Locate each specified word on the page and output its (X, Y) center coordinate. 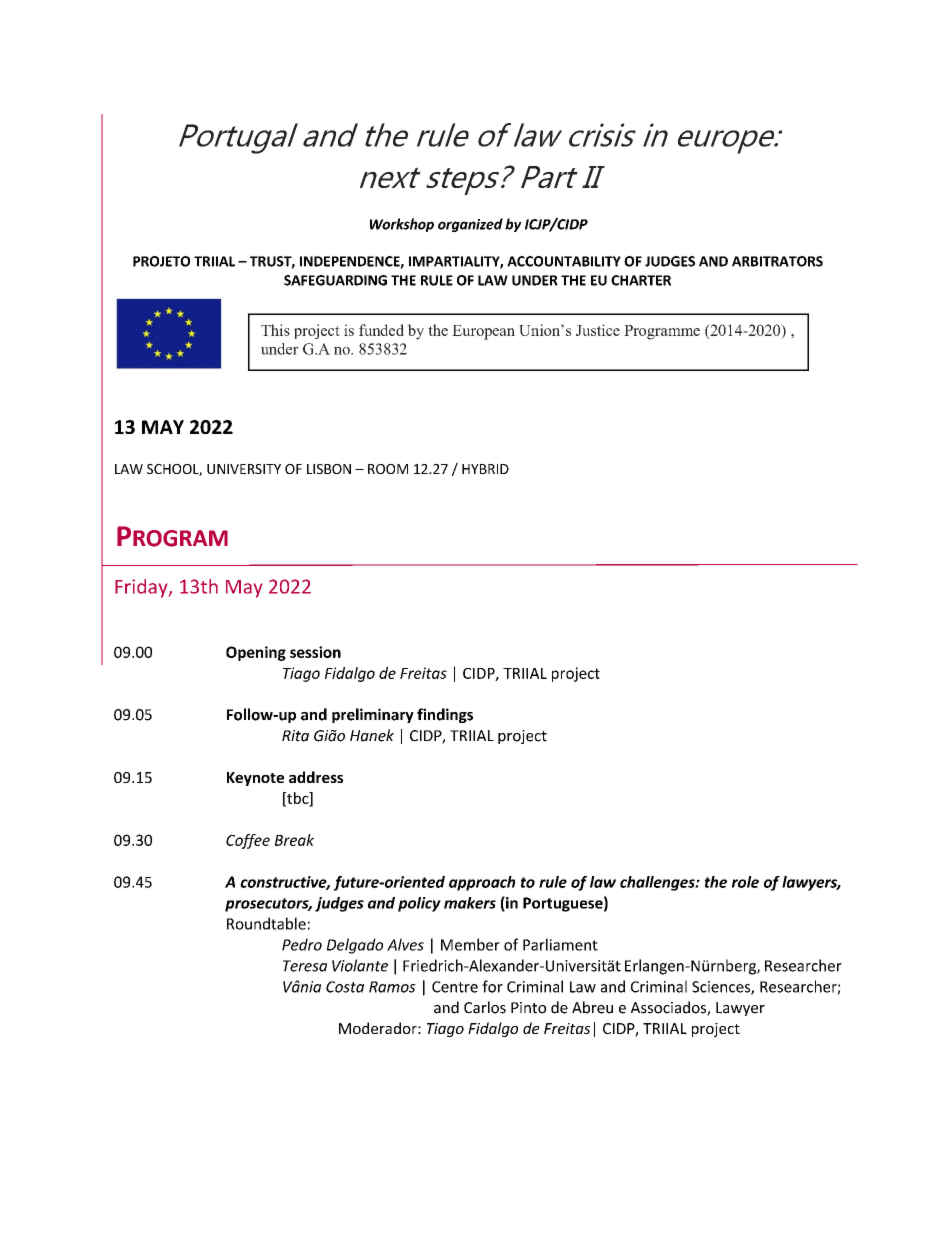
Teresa (305, 966)
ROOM (388, 469)
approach (482, 883)
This (275, 330)
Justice (598, 330)
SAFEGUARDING (335, 280)
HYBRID (485, 469)
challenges (658, 883)
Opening (256, 653)
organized (470, 225)
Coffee (248, 841)
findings (445, 715)
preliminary (373, 715)
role (745, 882)
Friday (142, 588)
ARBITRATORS (777, 261)
